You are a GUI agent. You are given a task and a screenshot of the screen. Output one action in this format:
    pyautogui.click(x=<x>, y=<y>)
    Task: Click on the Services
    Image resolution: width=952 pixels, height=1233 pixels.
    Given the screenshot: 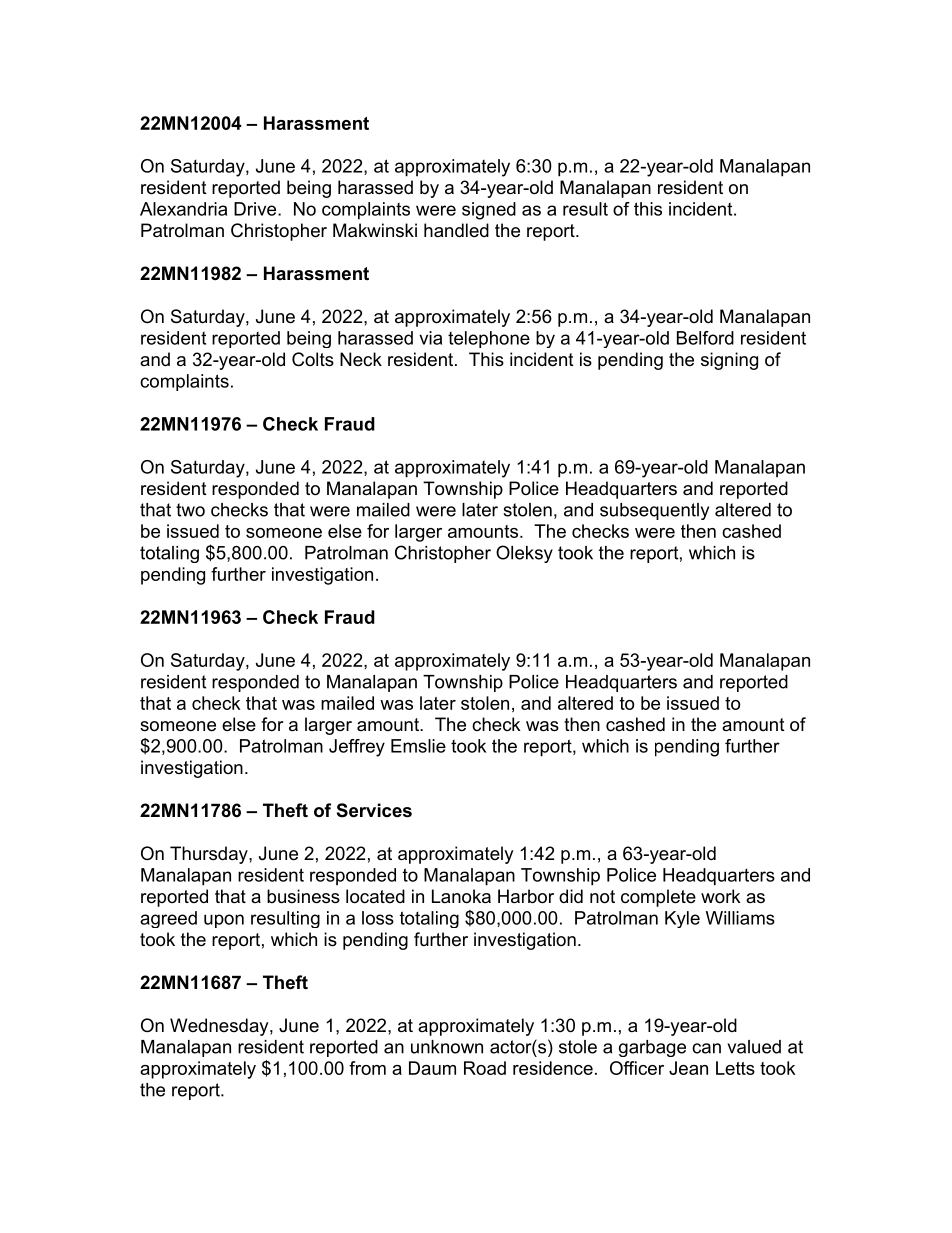 What is the action you would take?
    pyautogui.click(x=374, y=810)
